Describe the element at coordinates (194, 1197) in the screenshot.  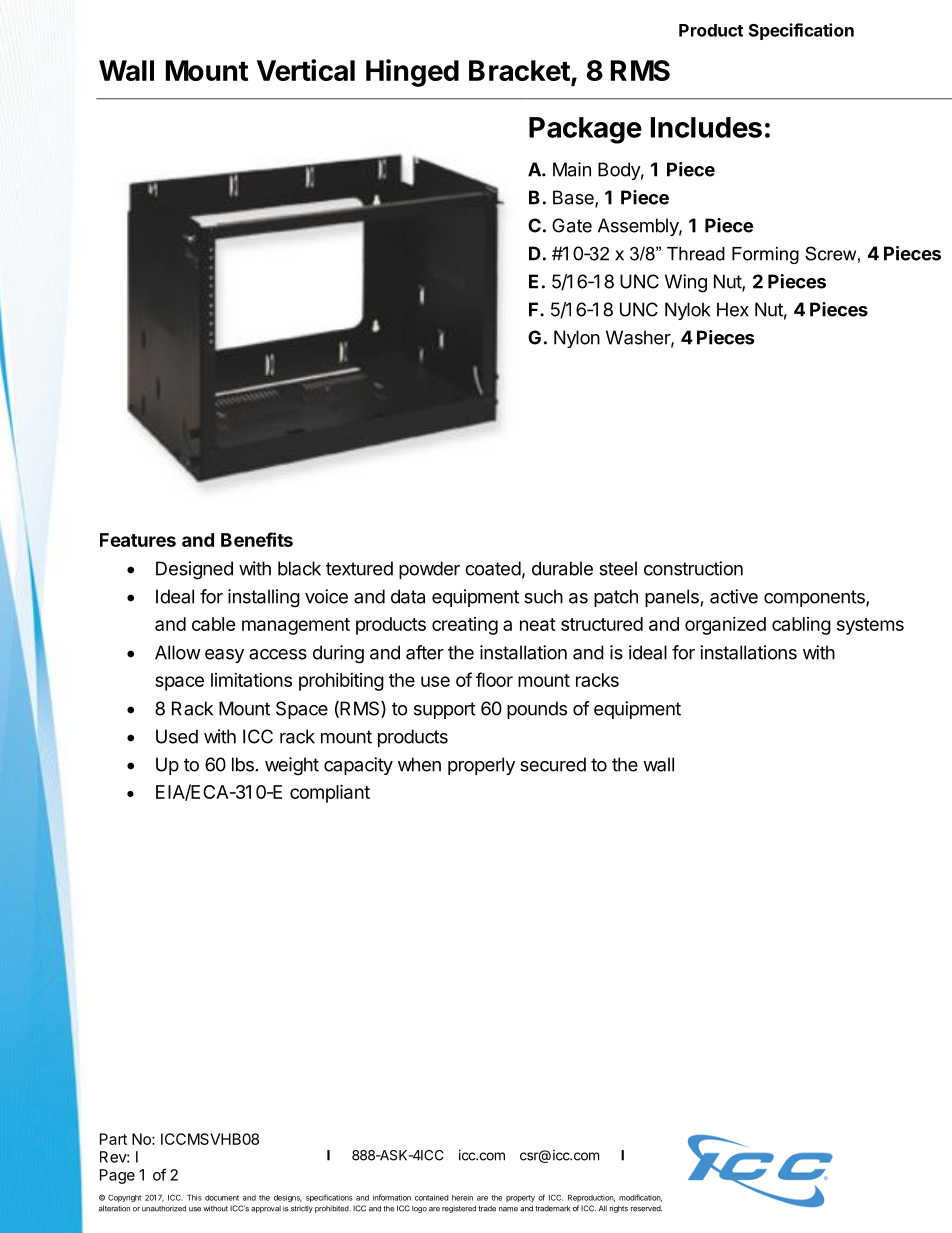
I see `This` at that location.
